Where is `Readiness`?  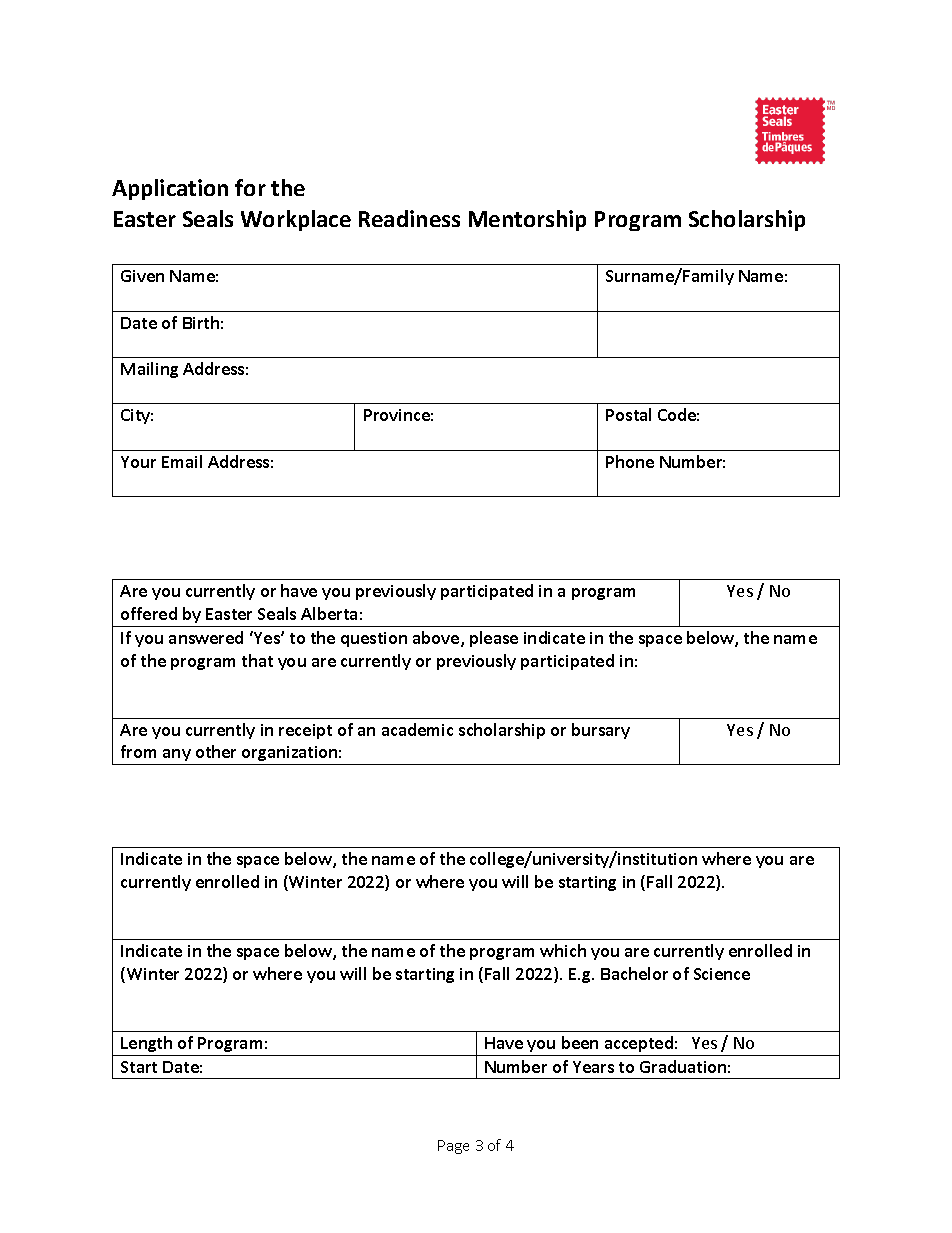 Readiness is located at coordinates (409, 218).
